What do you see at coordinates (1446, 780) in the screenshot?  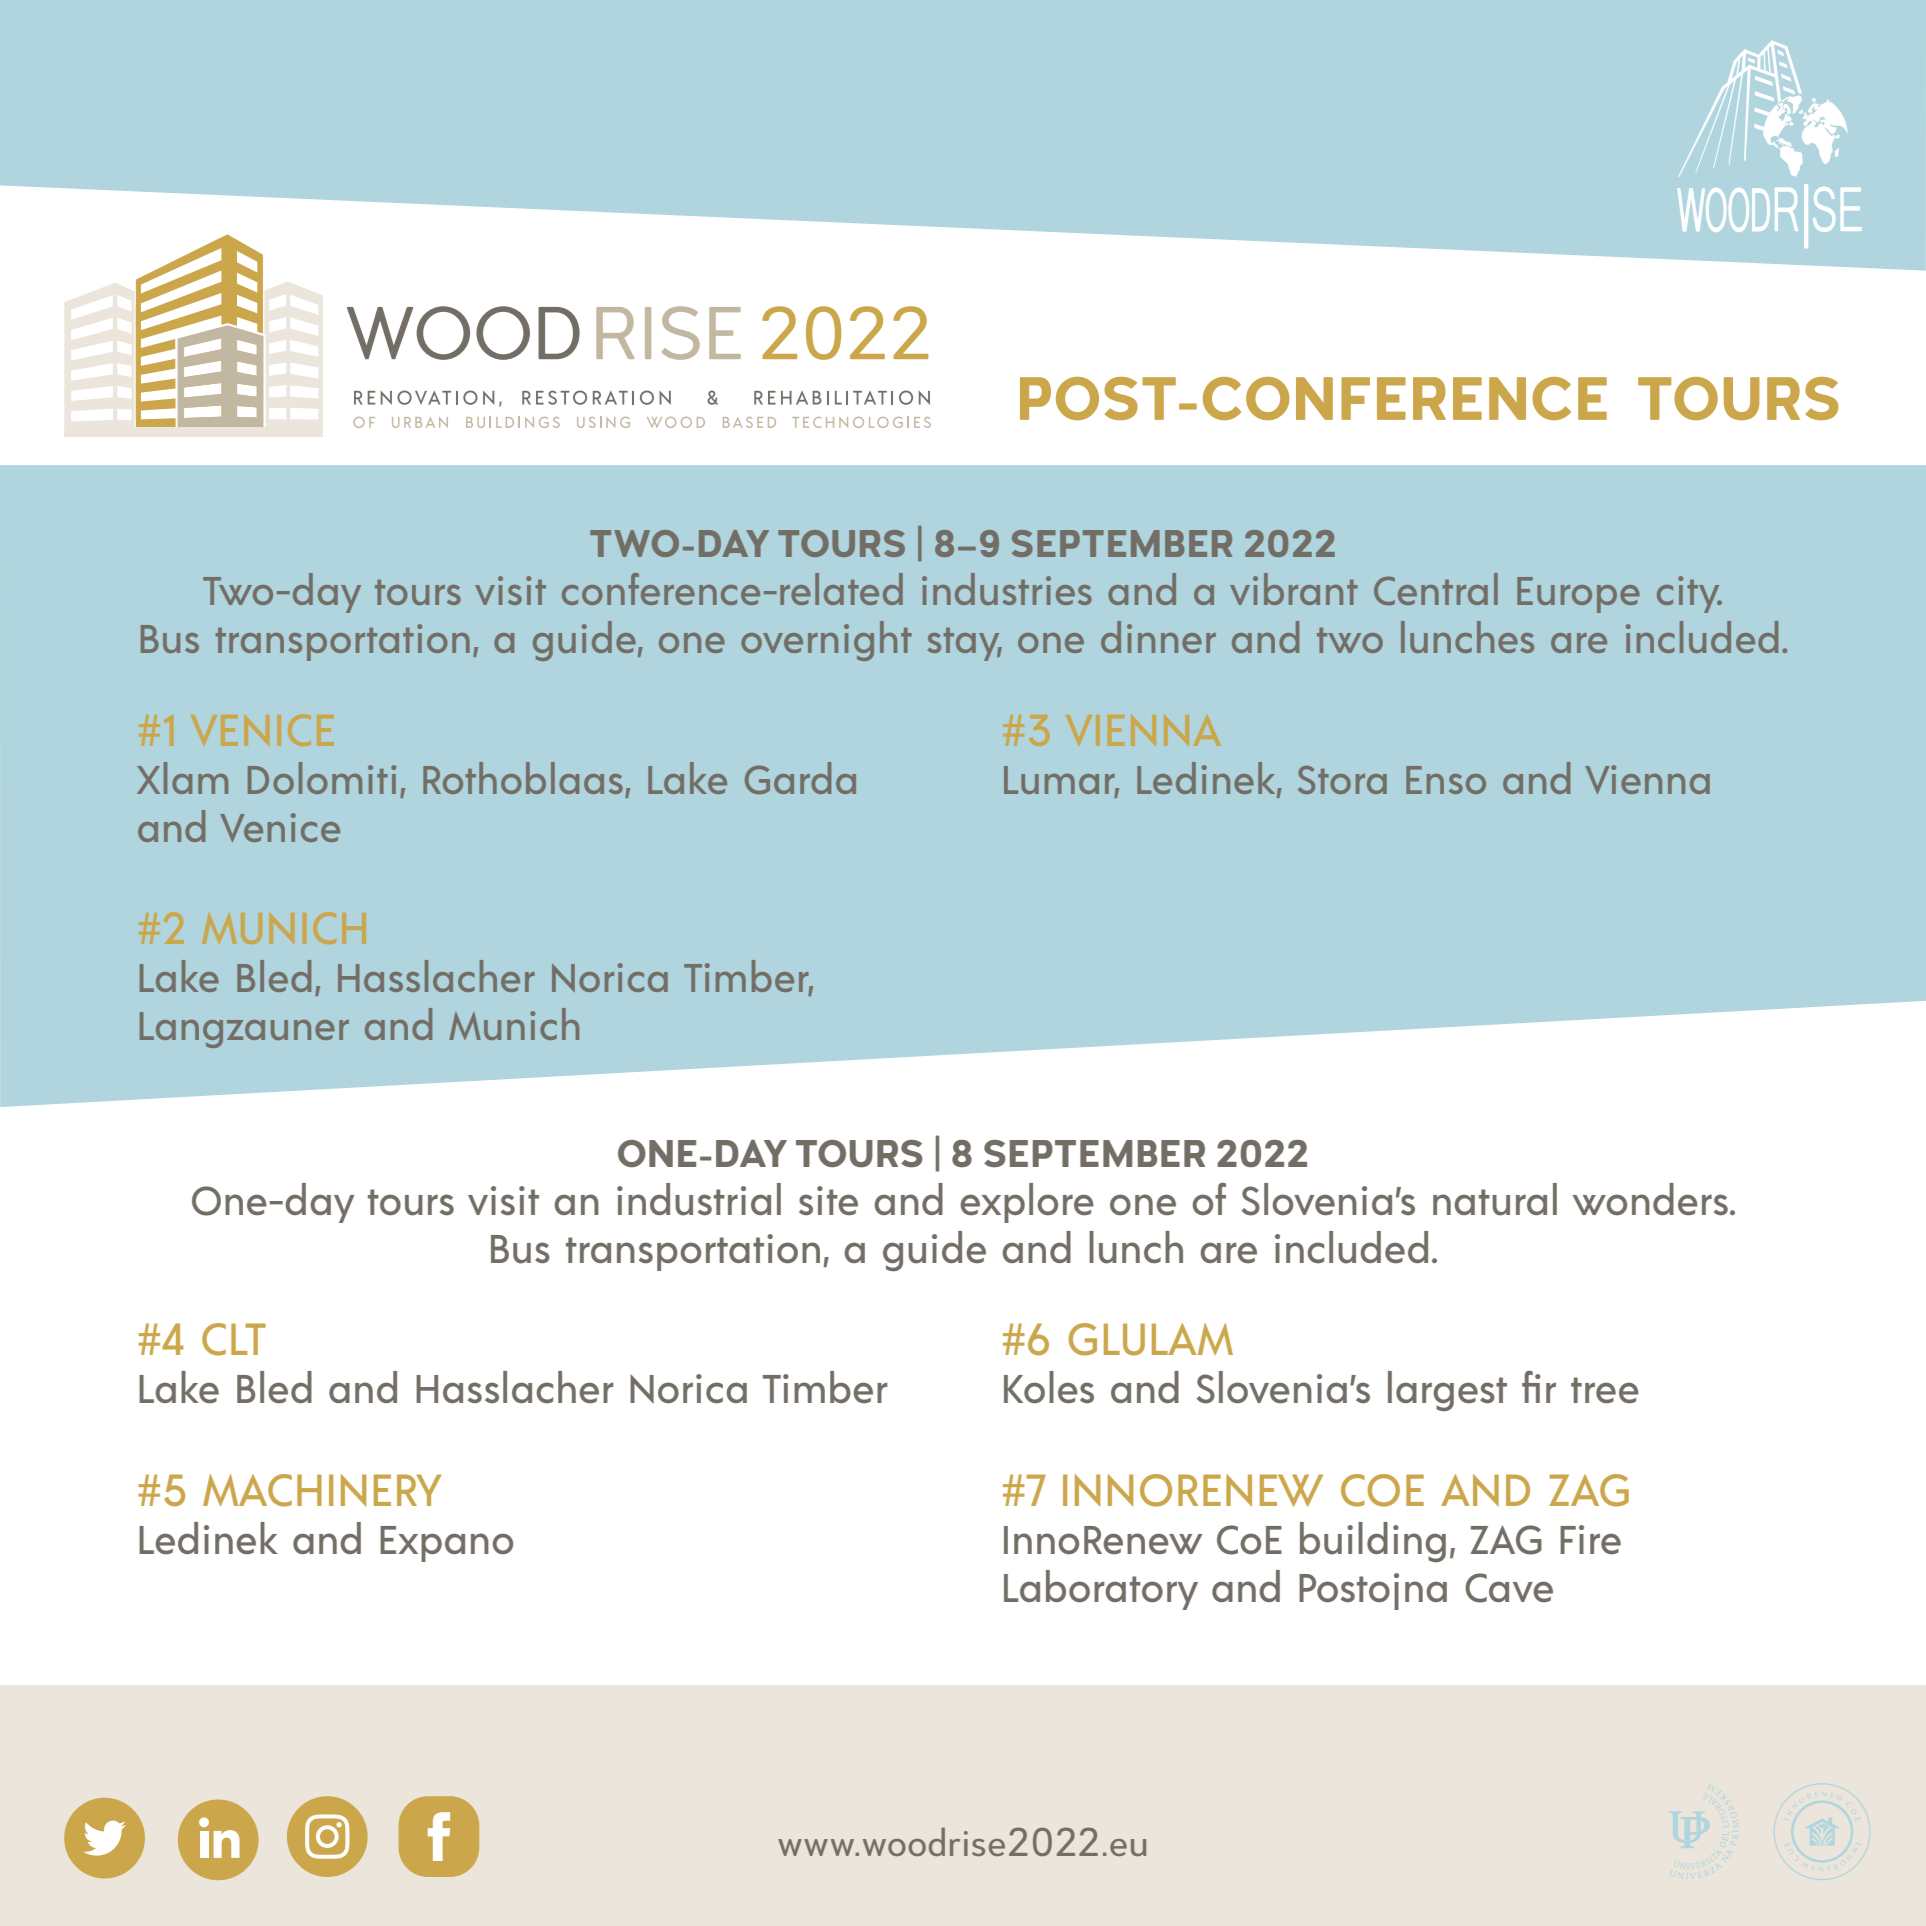 I see `Enso` at bounding box center [1446, 780].
